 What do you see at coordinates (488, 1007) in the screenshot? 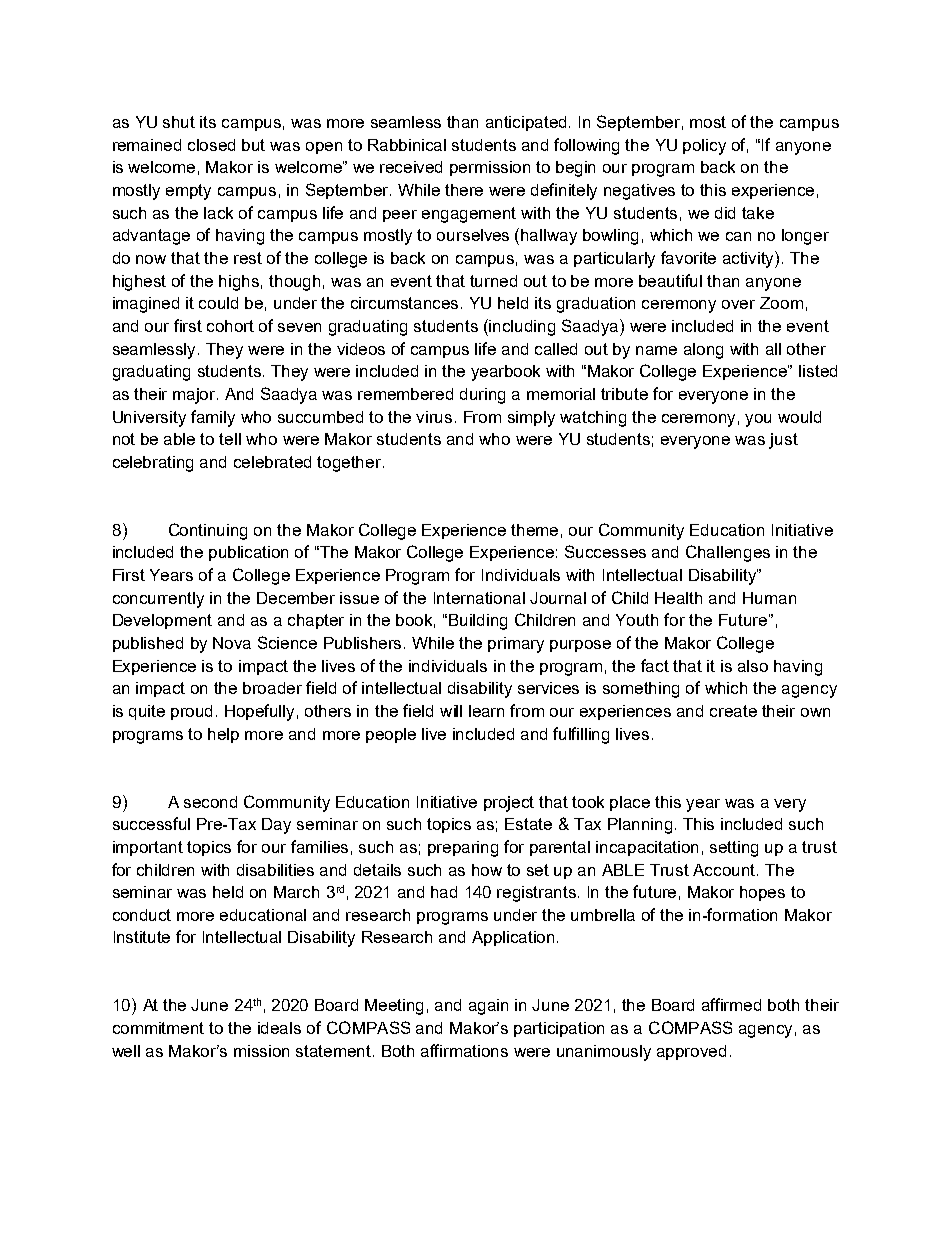
I see `again` at bounding box center [488, 1007].
